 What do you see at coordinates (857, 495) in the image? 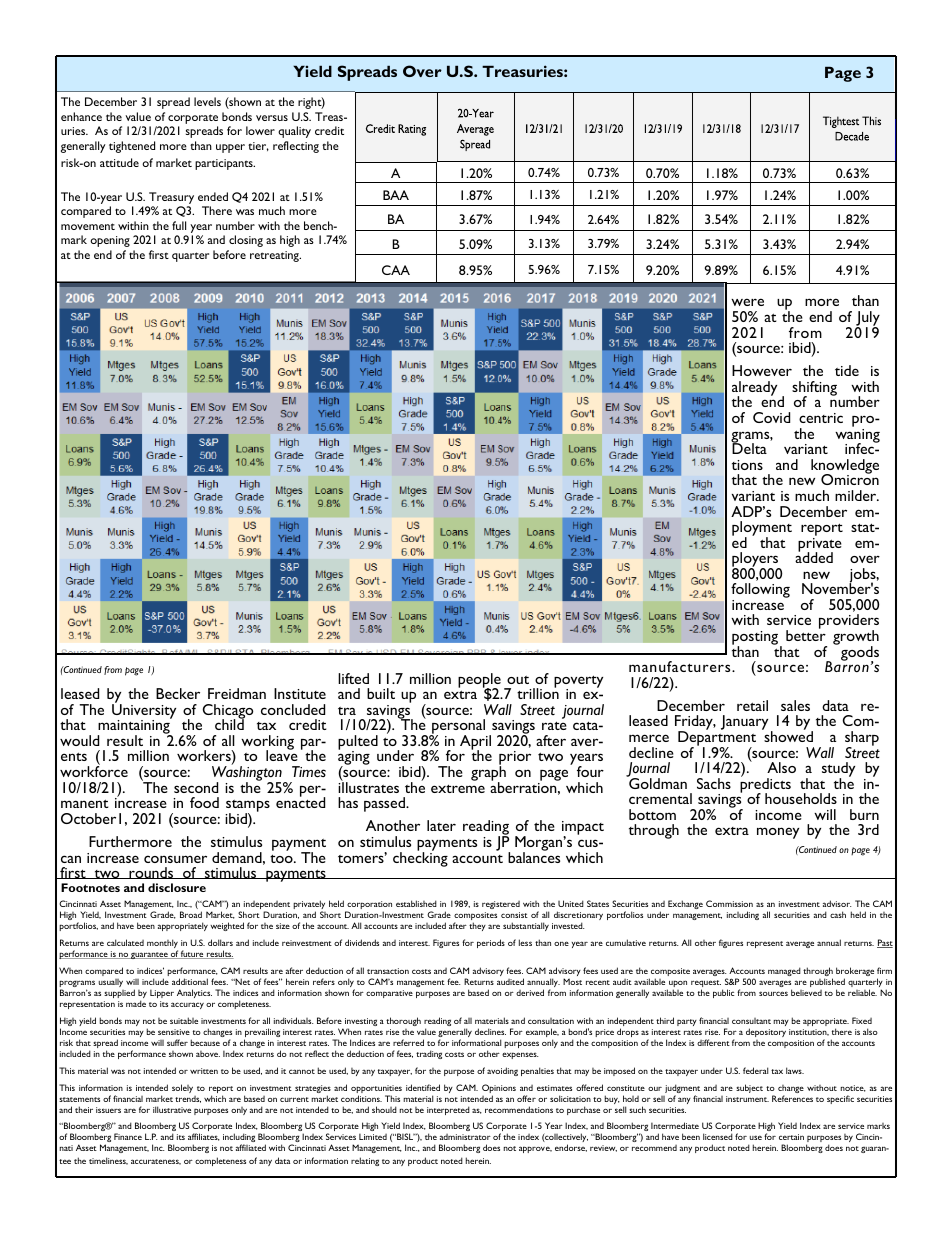
I see `milder` at bounding box center [857, 495].
